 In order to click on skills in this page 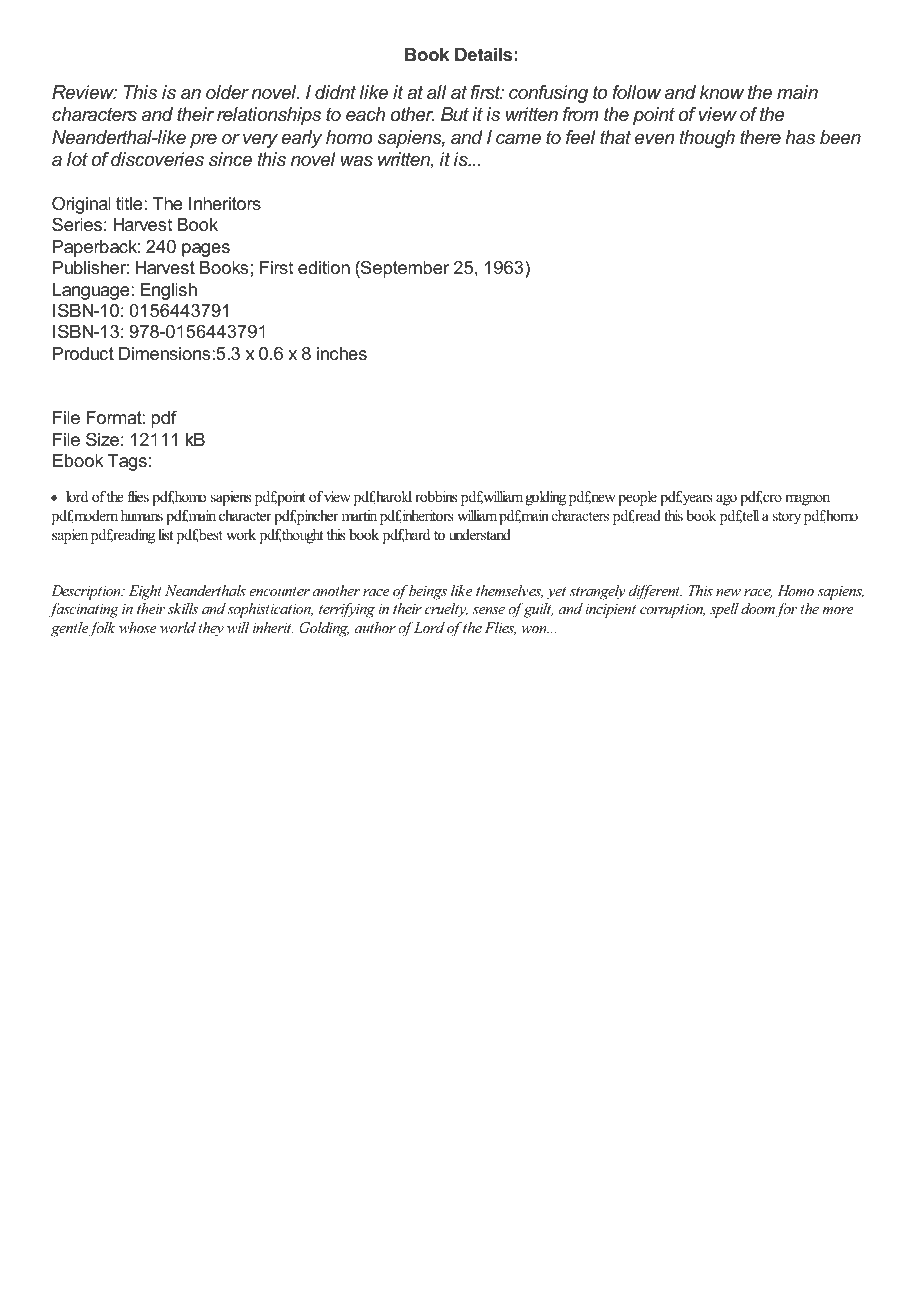, I will do `click(183, 608)`.
